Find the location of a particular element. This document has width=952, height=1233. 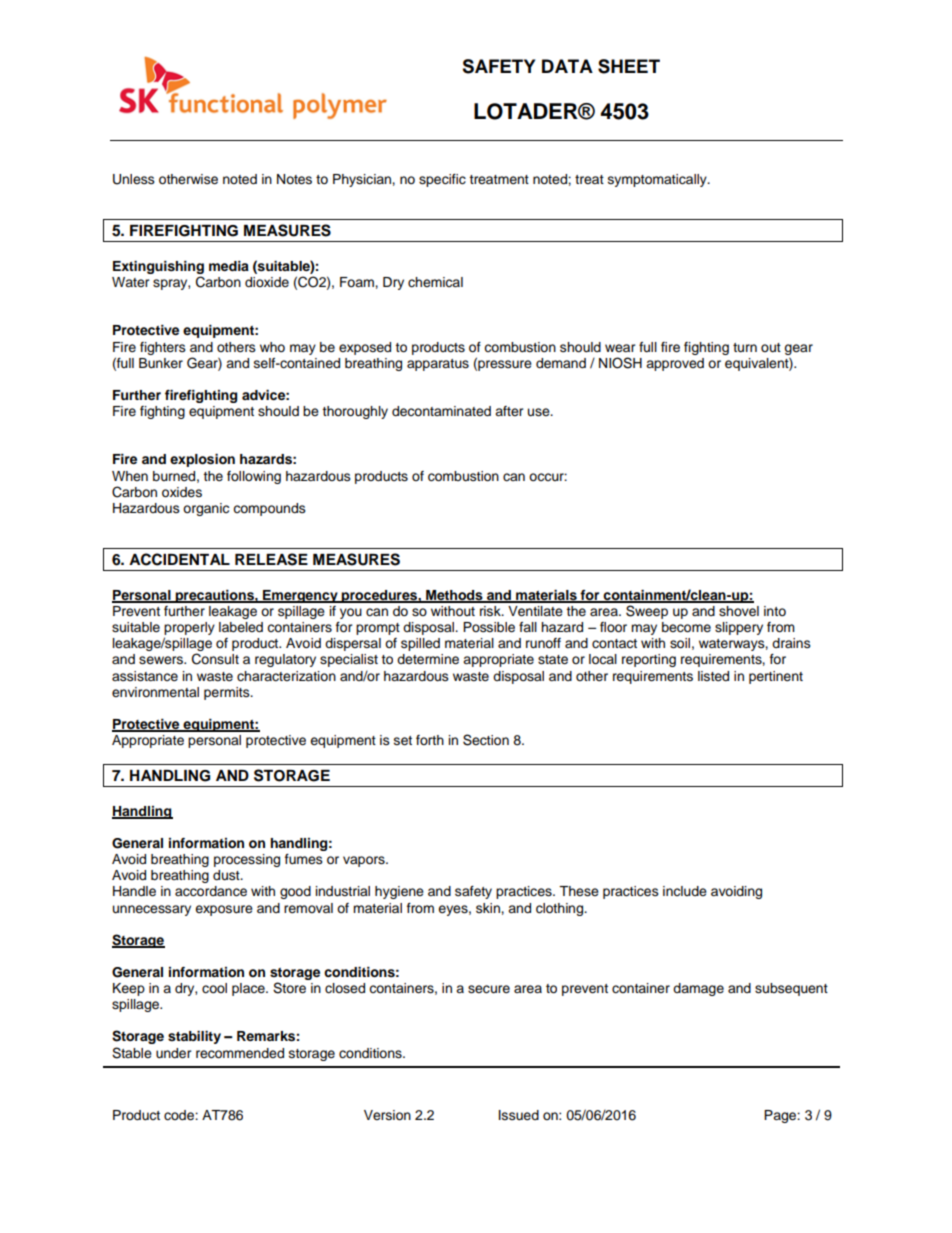

Methods is located at coordinates (454, 596).
